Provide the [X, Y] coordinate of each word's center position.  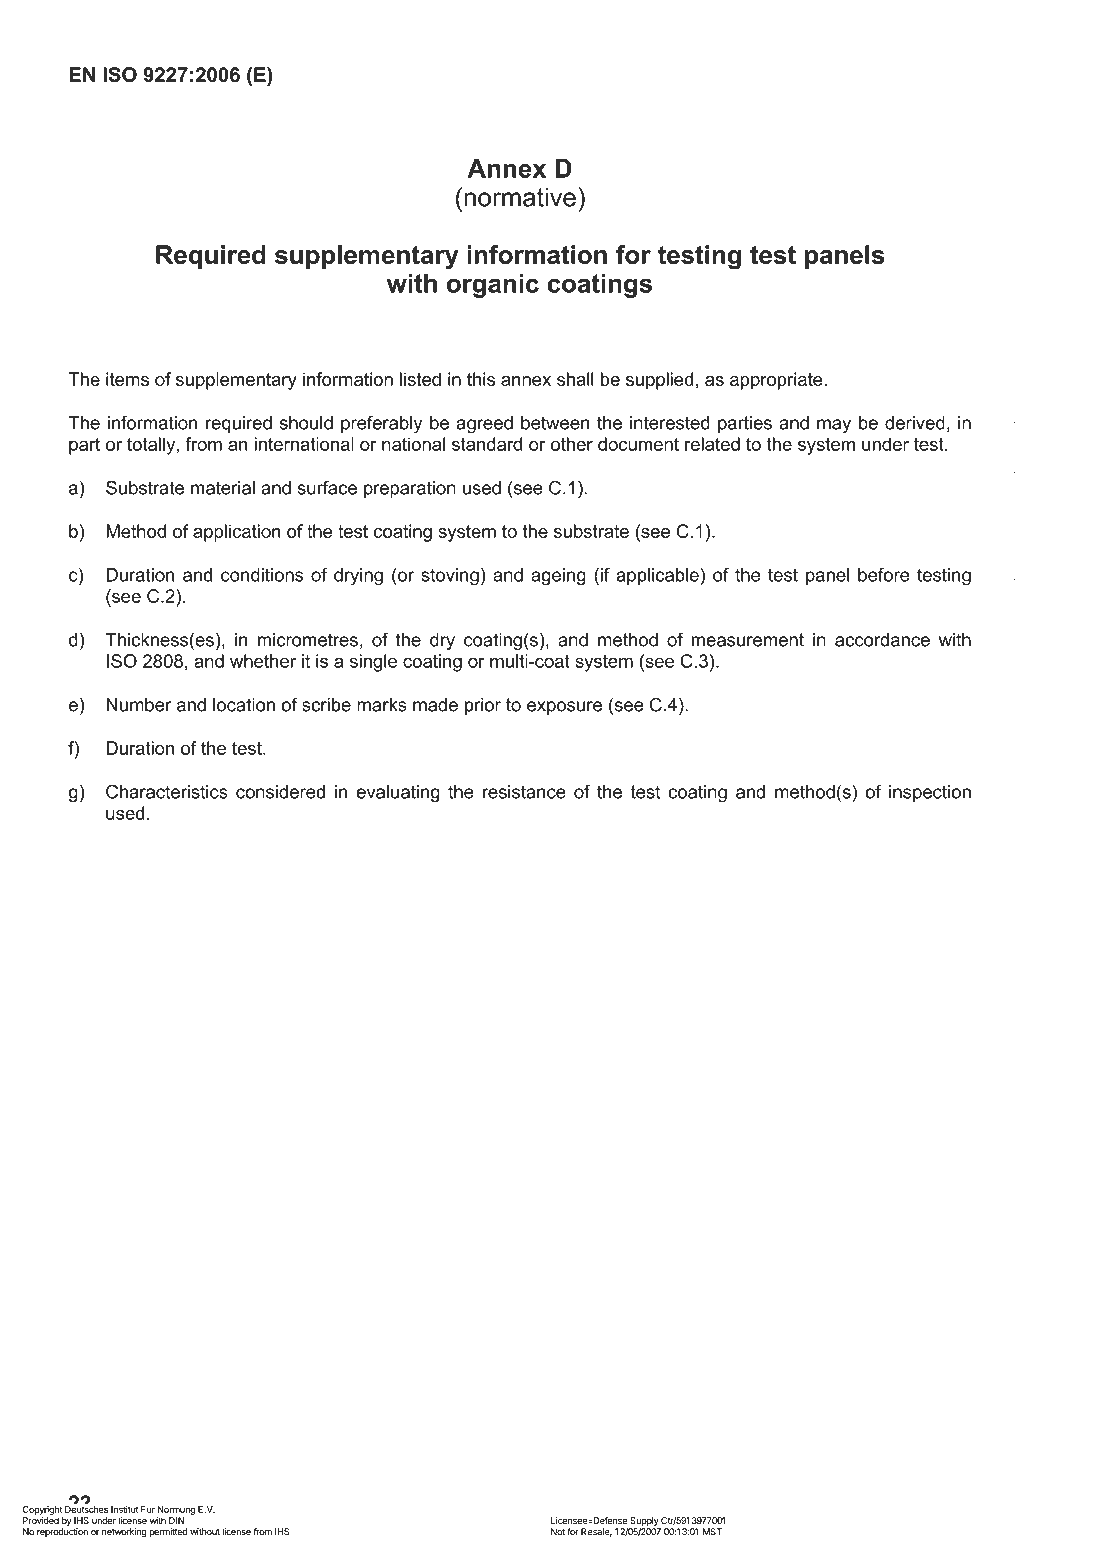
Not [558, 1532]
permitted [168, 1532]
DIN [176, 1520]
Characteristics [167, 791]
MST [712, 1532]
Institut [124, 1509]
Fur [148, 1509]
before [884, 574]
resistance [524, 792]
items [127, 379]
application [237, 533]
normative [520, 197]
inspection [930, 793]
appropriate [777, 381]
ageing [558, 577]
